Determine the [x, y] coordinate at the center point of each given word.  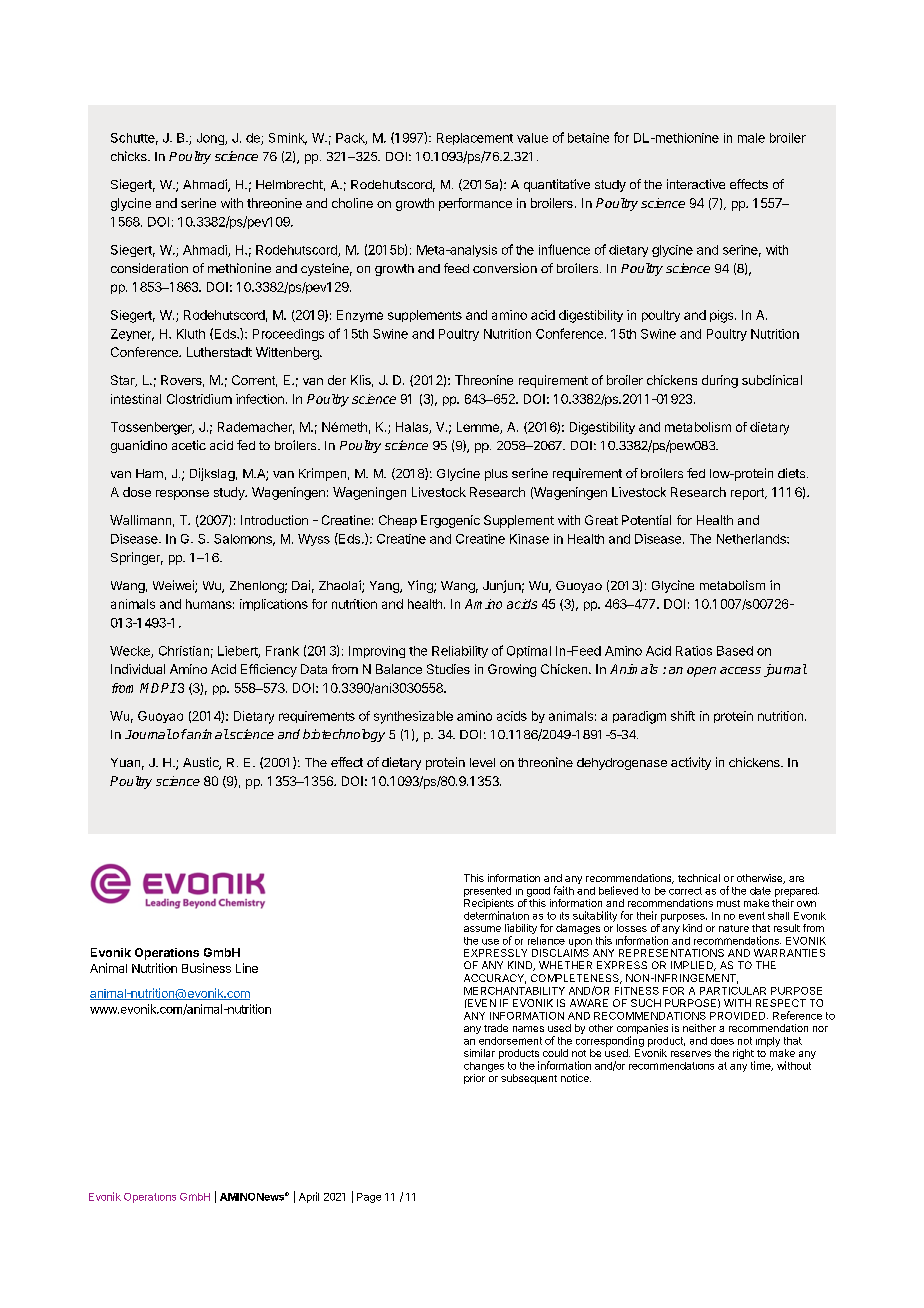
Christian [184, 651]
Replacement [475, 139]
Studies [448, 669]
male [751, 138]
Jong [211, 139]
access [740, 670]
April [309, 1197]
